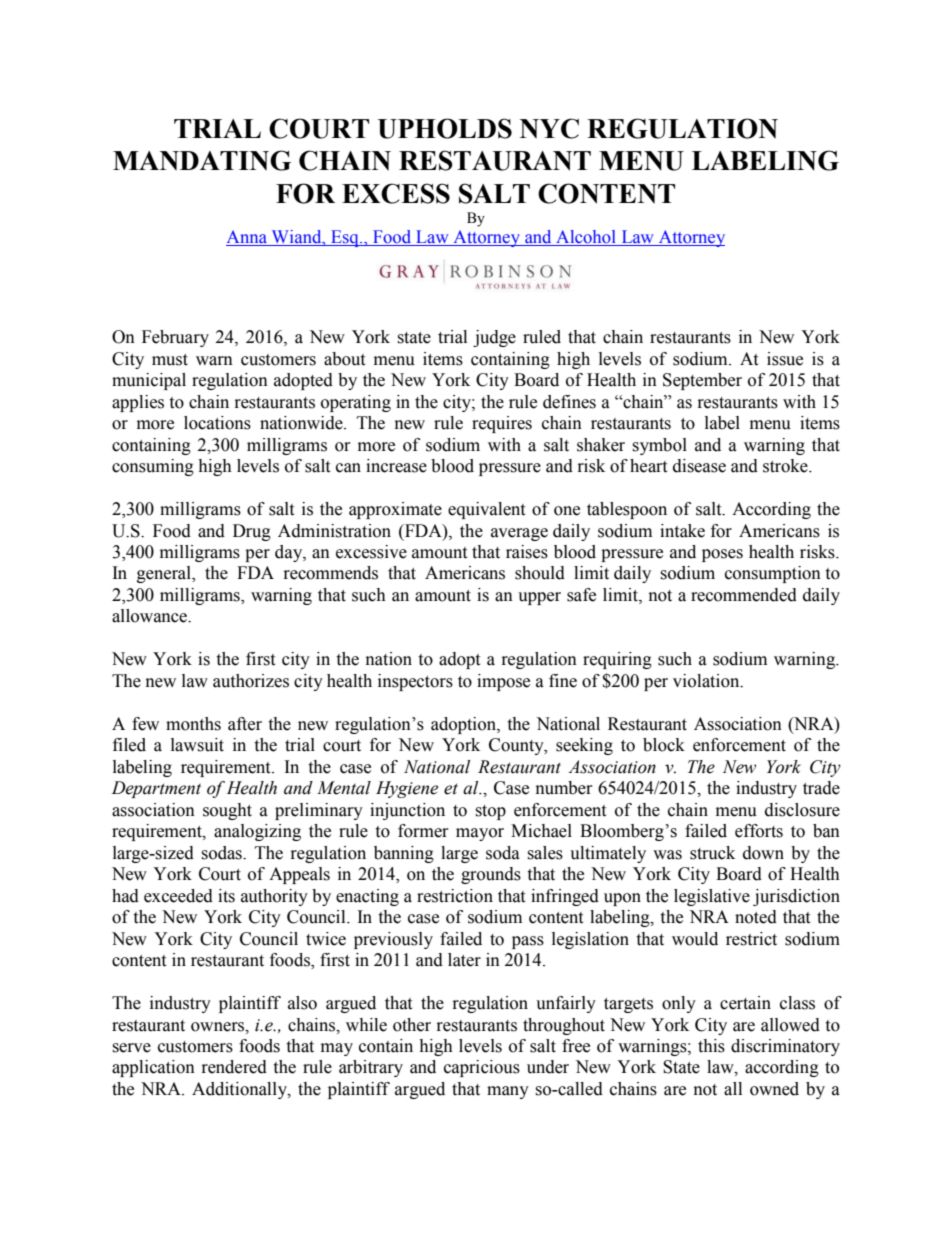  What do you see at coordinates (202, 160) in the page?
I see `MANDATING` at bounding box center [202, 160].
